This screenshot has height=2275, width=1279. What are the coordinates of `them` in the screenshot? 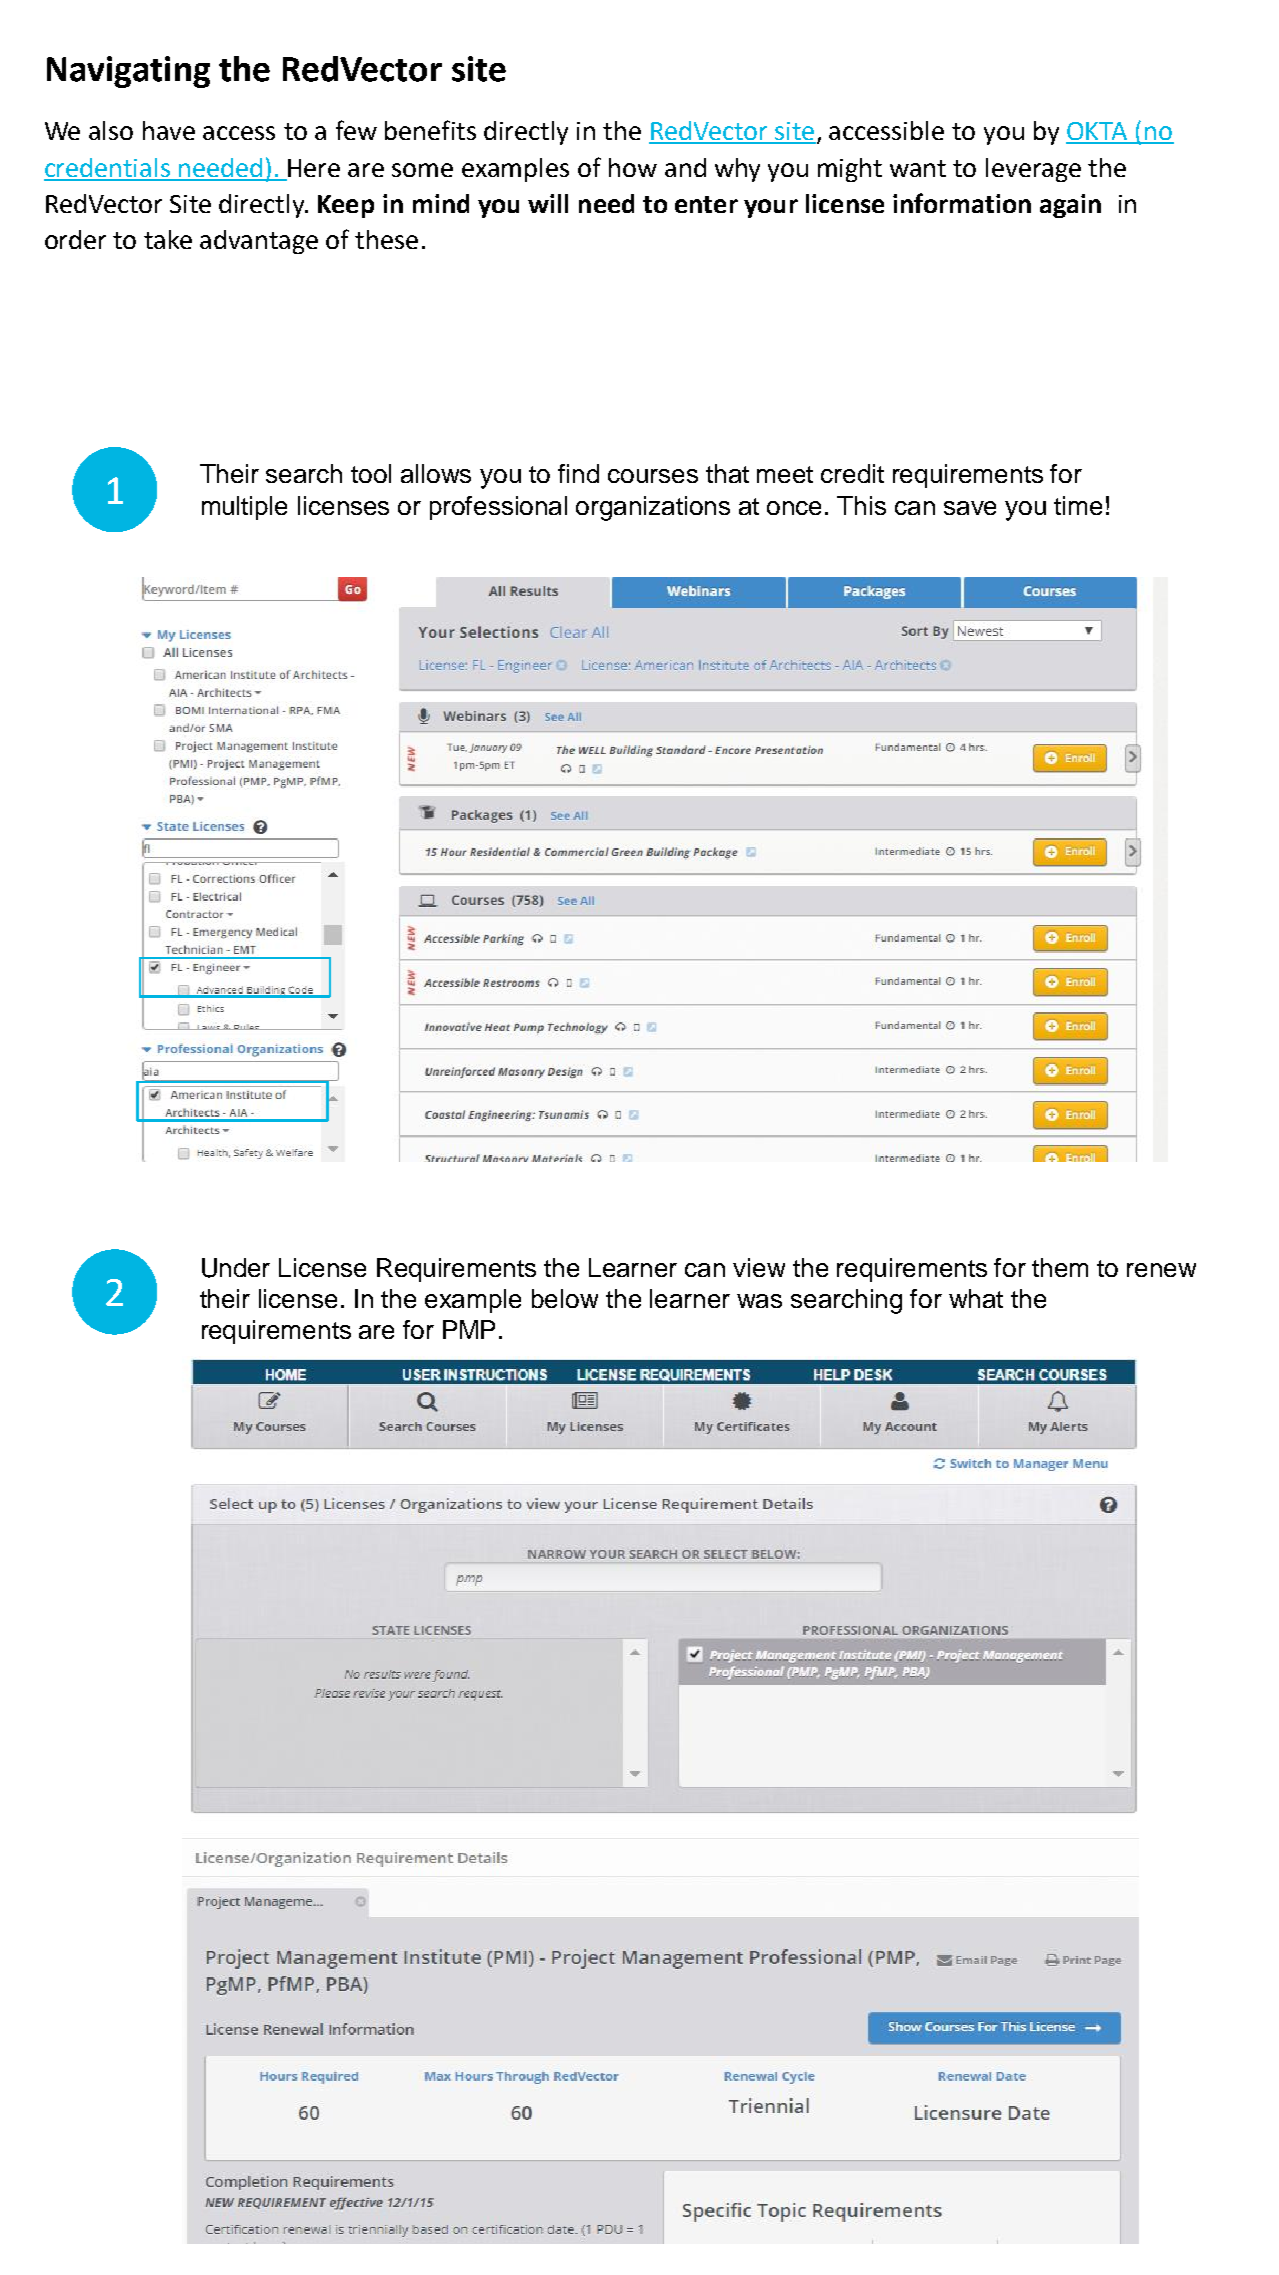 It's located at (1060, 1267).
